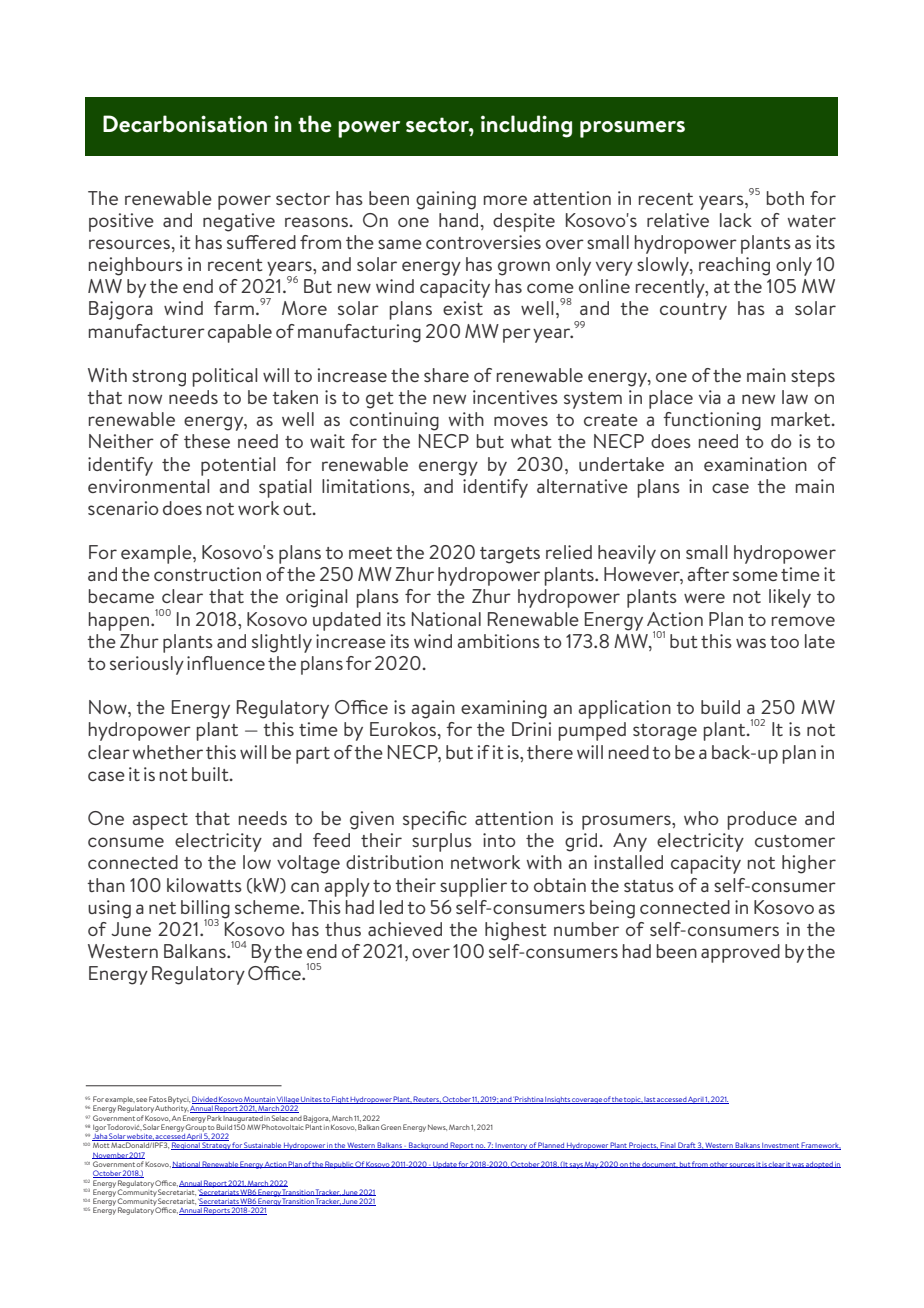 Image resolution: width=924 pixels, height=1308 pixels. What do you see at coordinates (120, 621) in the screenshot?
I see `happen` at bounding box center [120, 621].
